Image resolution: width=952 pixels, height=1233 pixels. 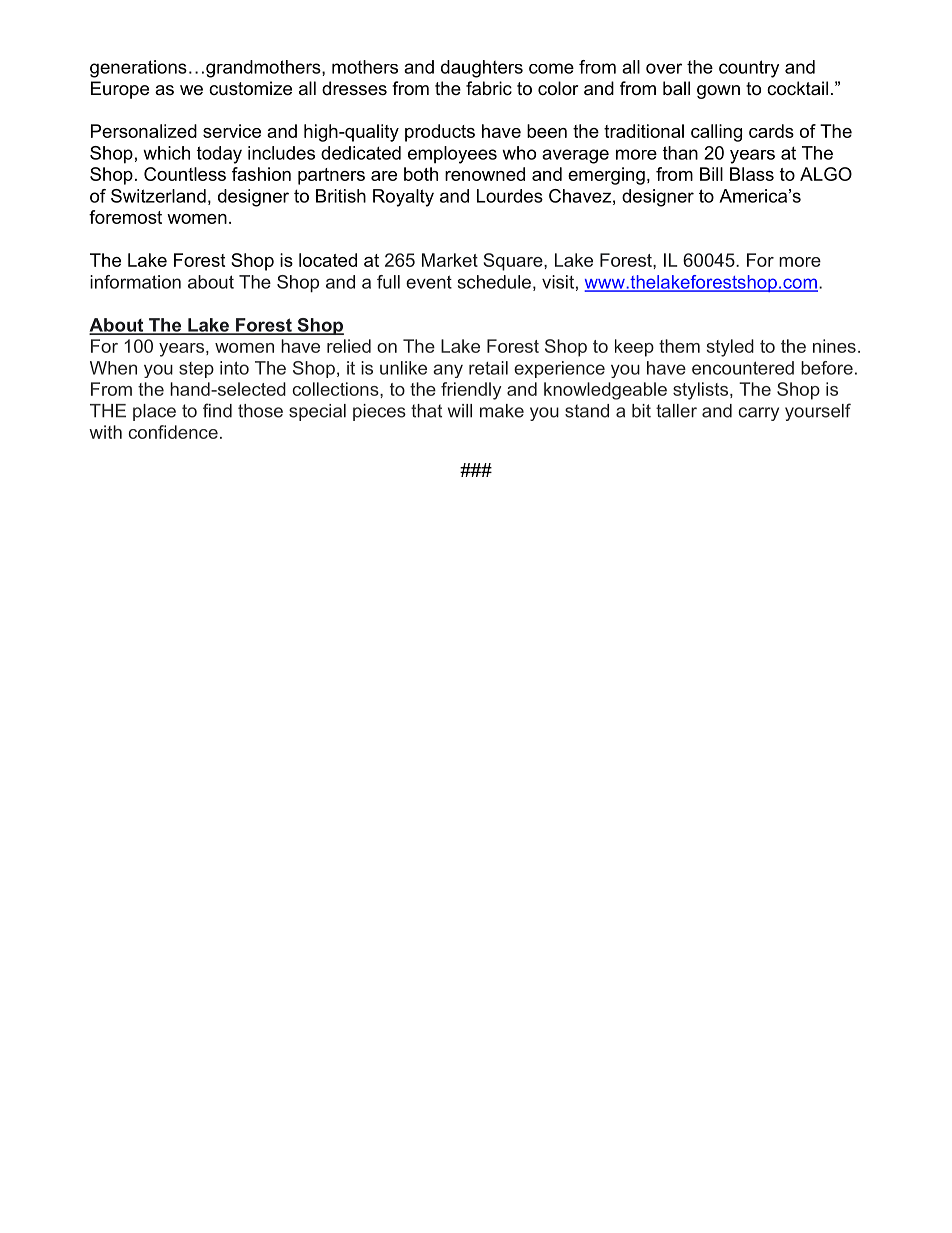 I want to click on information, so click(x=135, y=282).
